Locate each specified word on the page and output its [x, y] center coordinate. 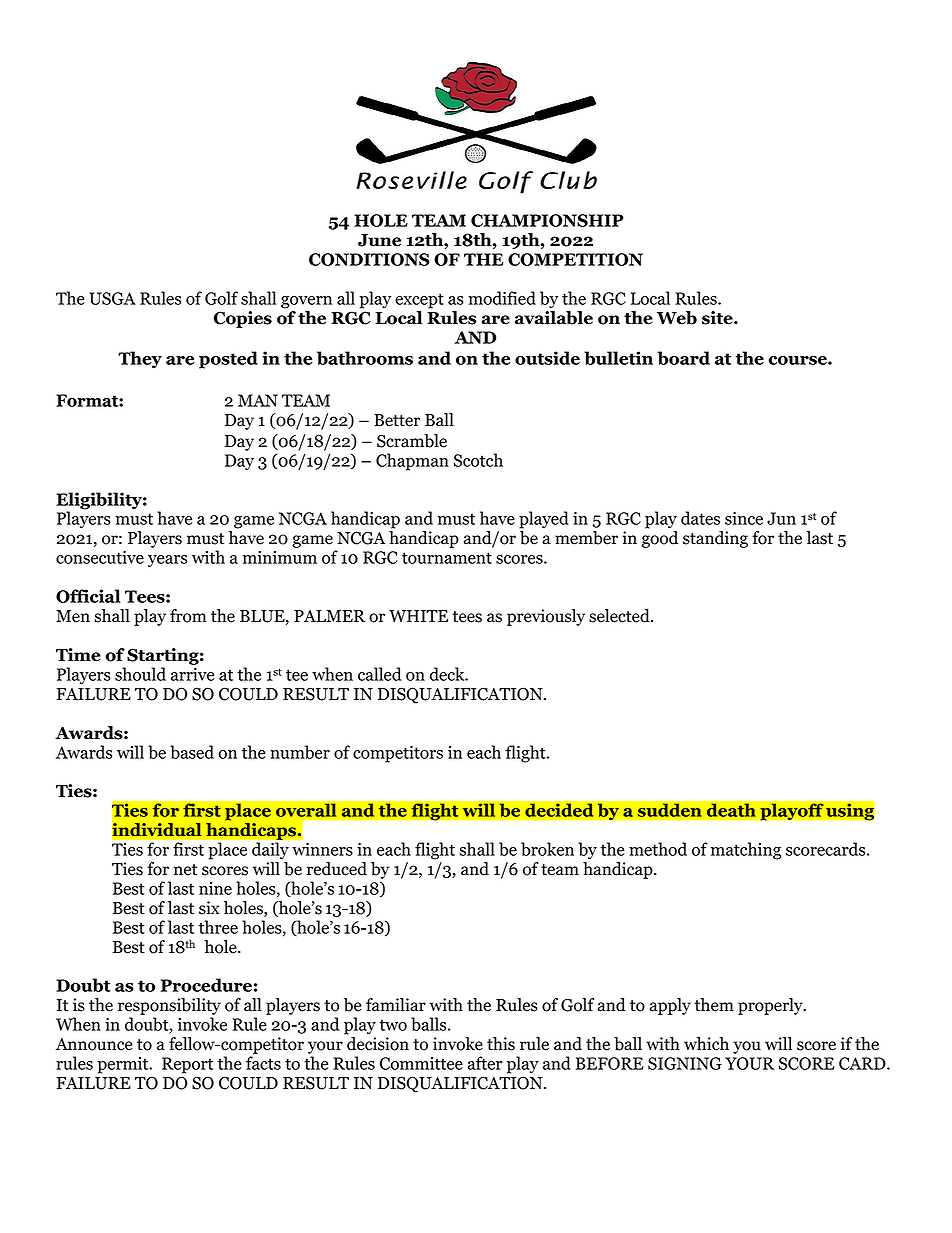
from [188, 616]
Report [187, 1065]
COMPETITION [575, 259]
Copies [243, 319]
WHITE [418, 616]
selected [620, 616]
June [379, 240]
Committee [421, 1063]
